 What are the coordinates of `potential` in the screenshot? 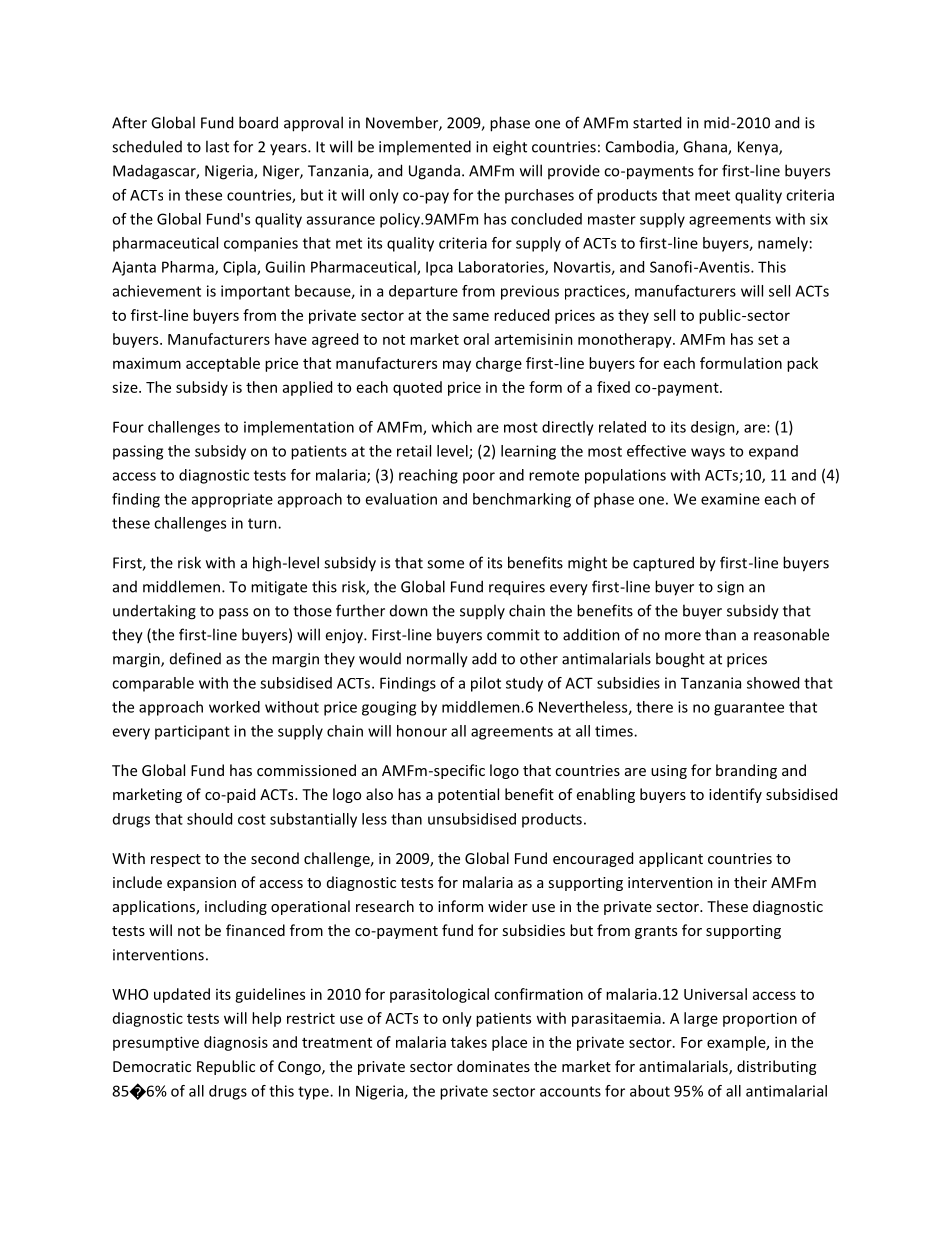 It's located at (468, 795).
